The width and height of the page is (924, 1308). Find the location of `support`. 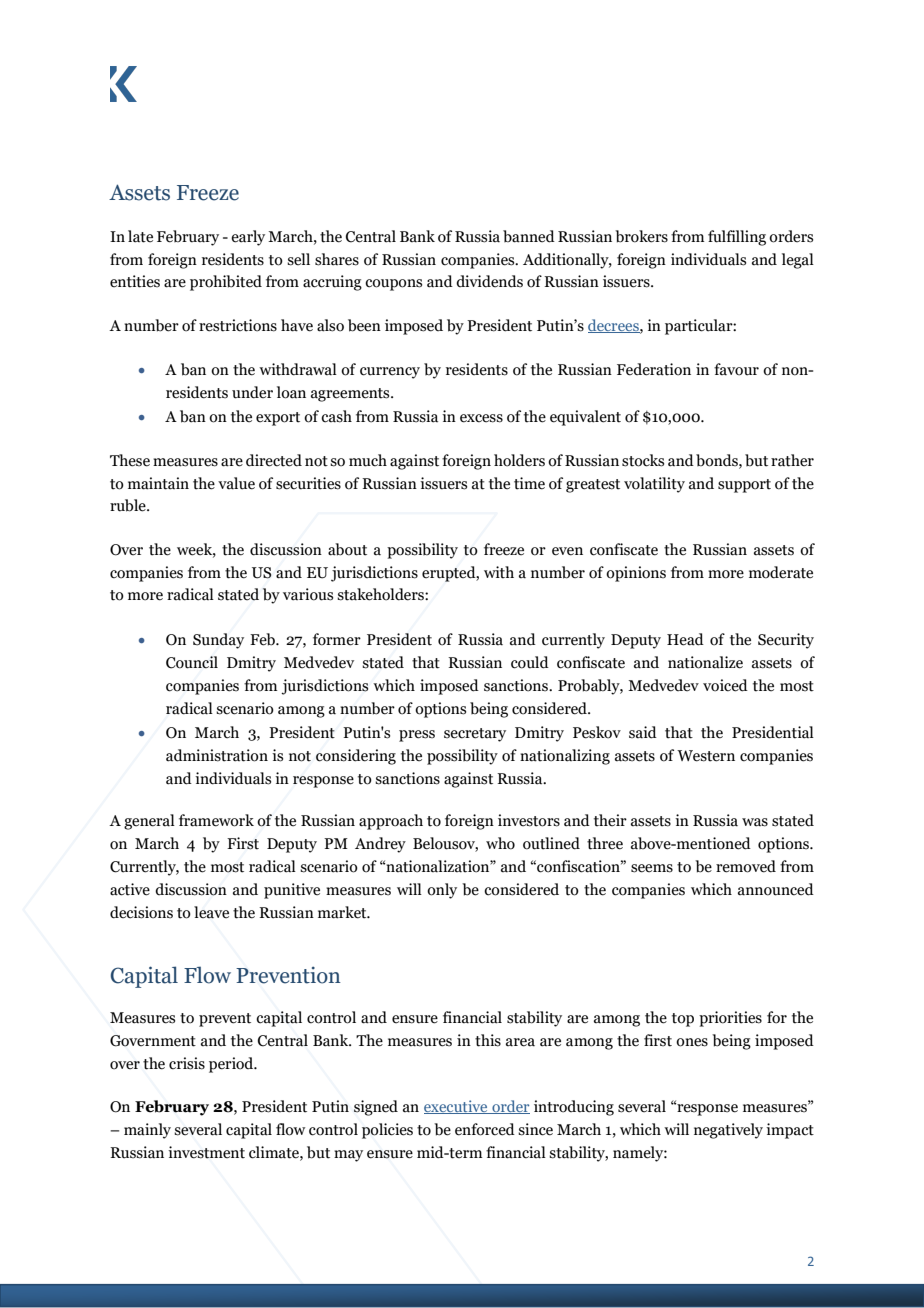

support is located at coordinates (744, 486).
